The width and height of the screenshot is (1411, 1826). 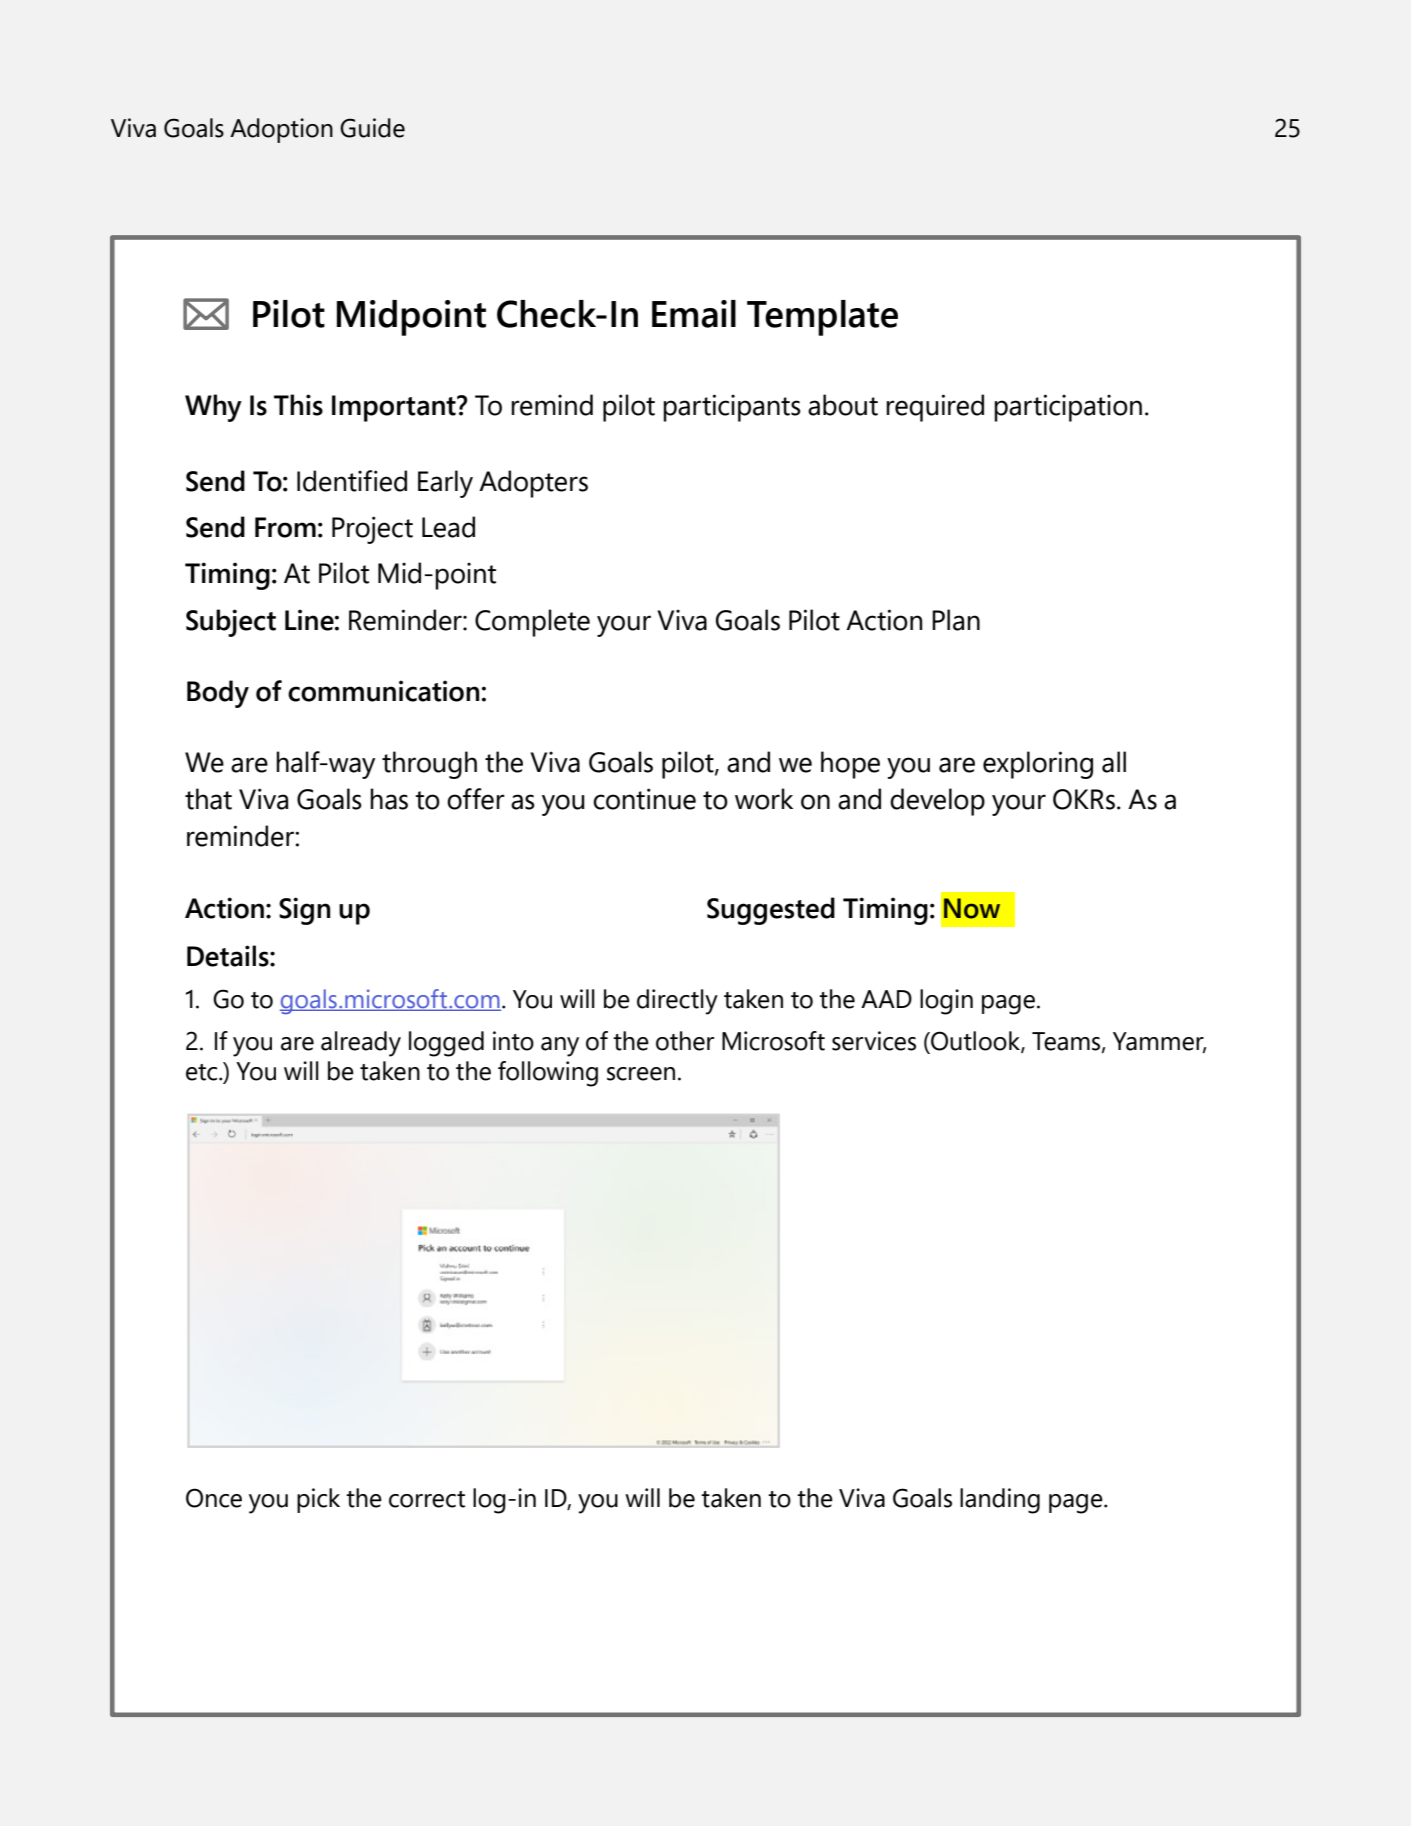 I want to click on Email, so click(x=694, y=314).
